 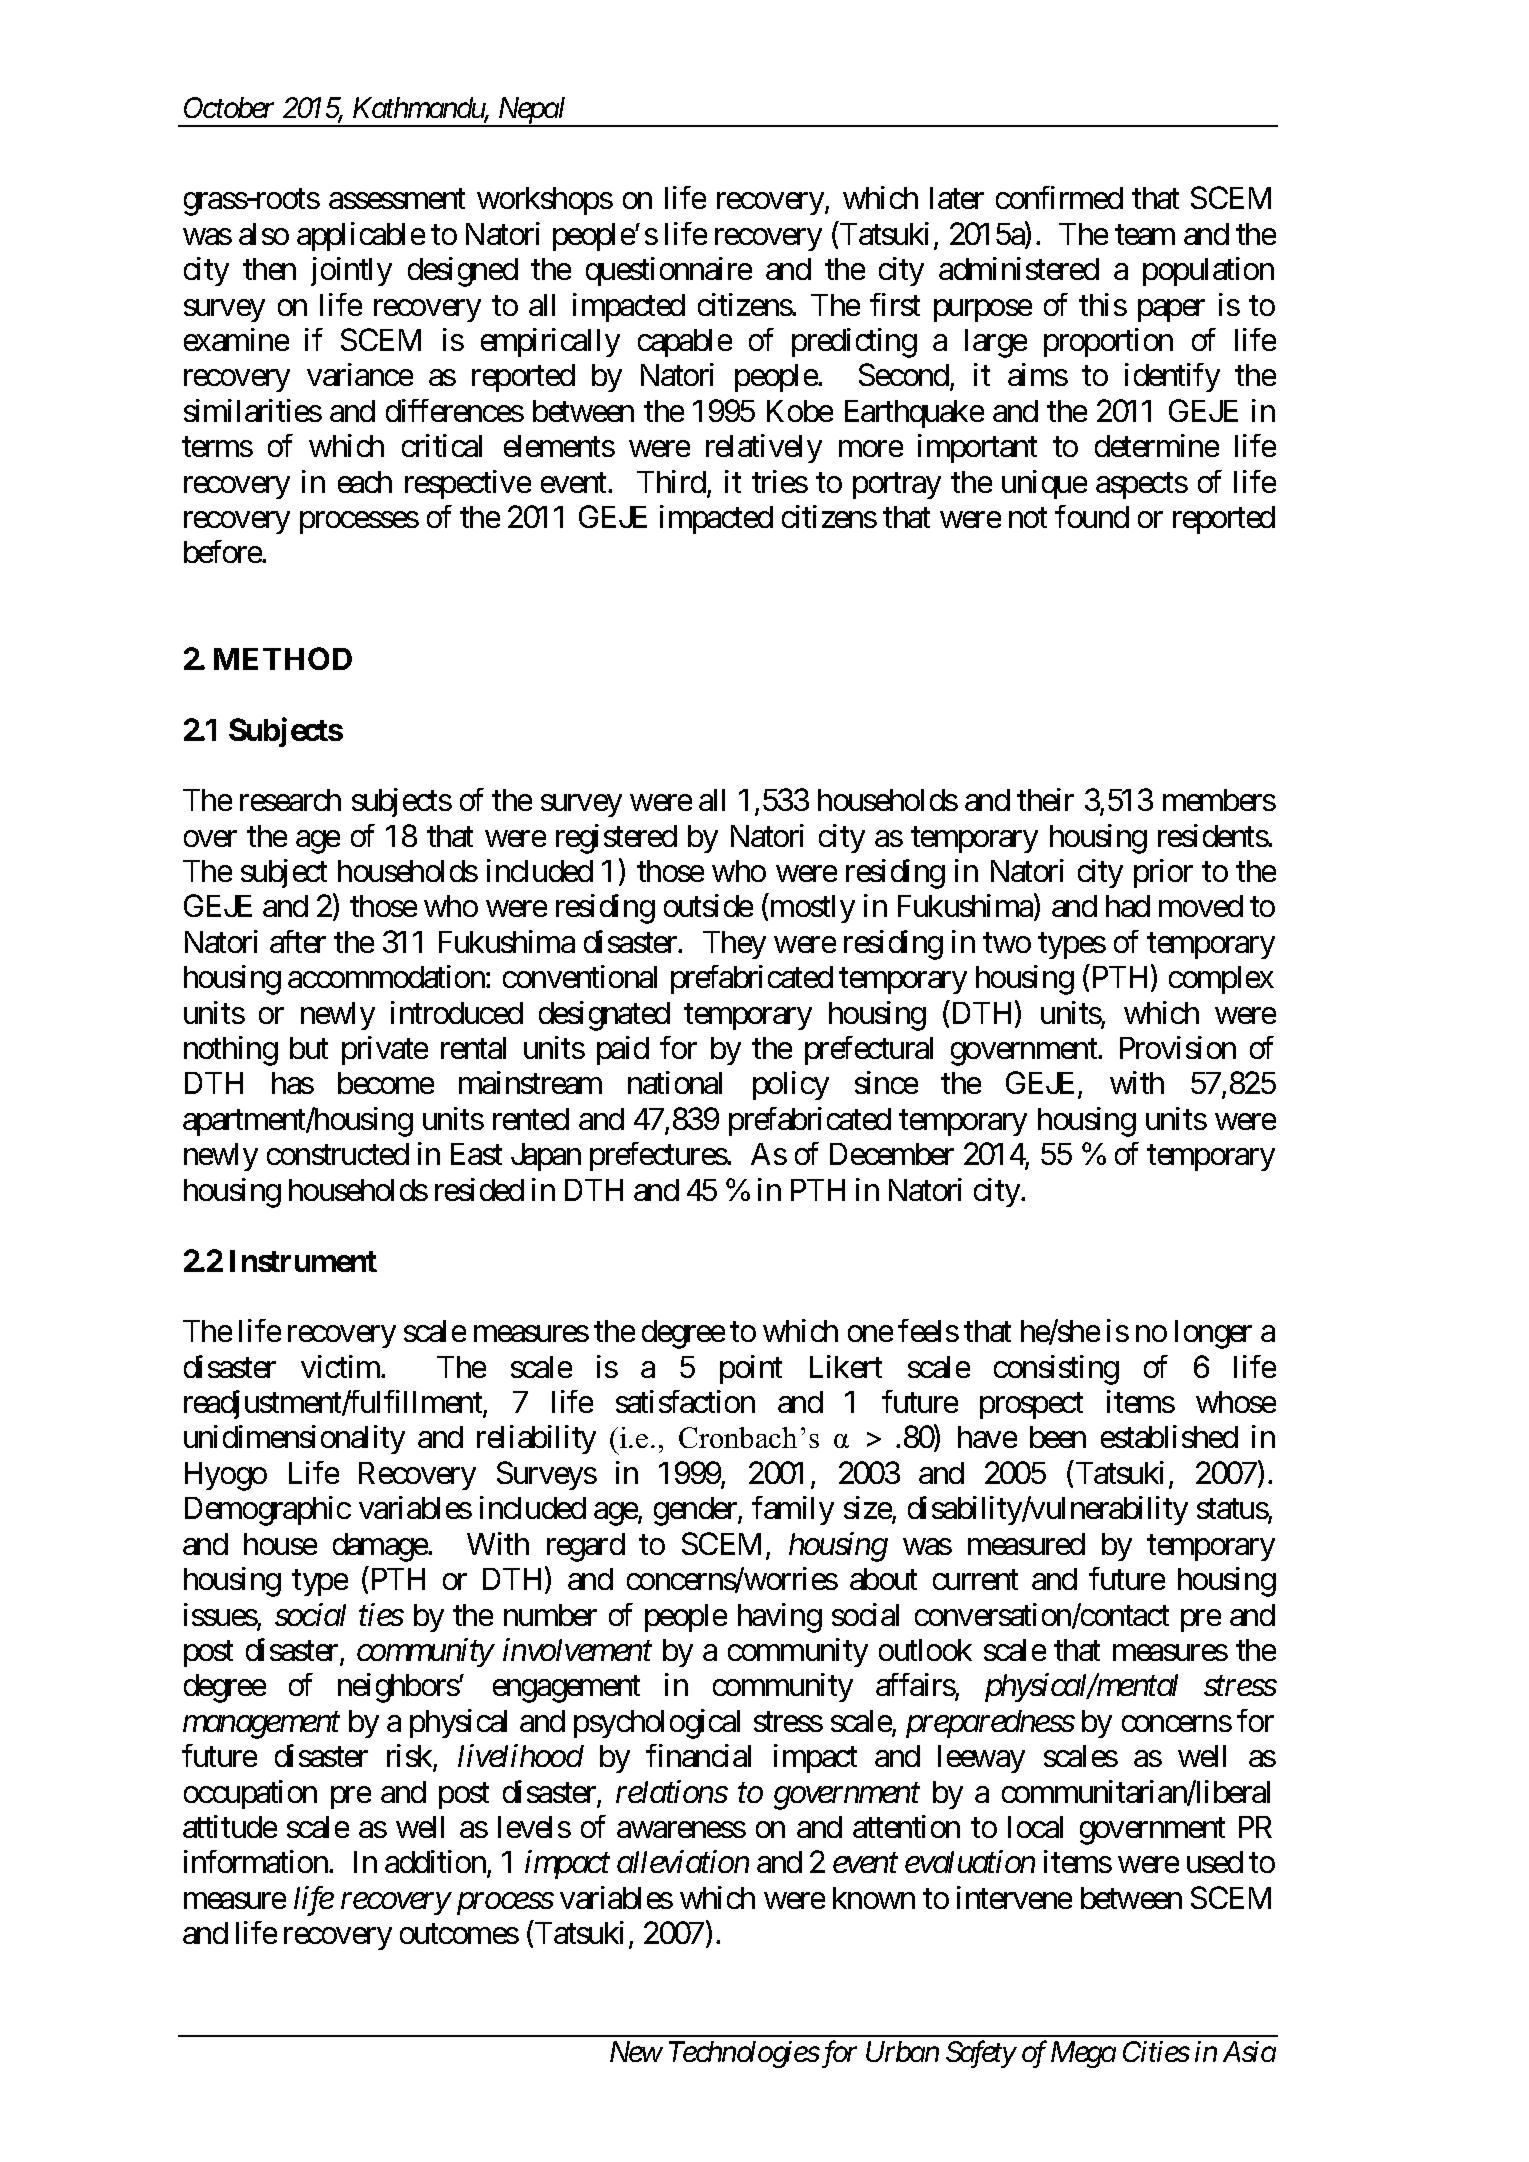 What do you see at coordinates (436, 1863) in the screenshot?
I see `addition` at bounding box center [436, 1863].
